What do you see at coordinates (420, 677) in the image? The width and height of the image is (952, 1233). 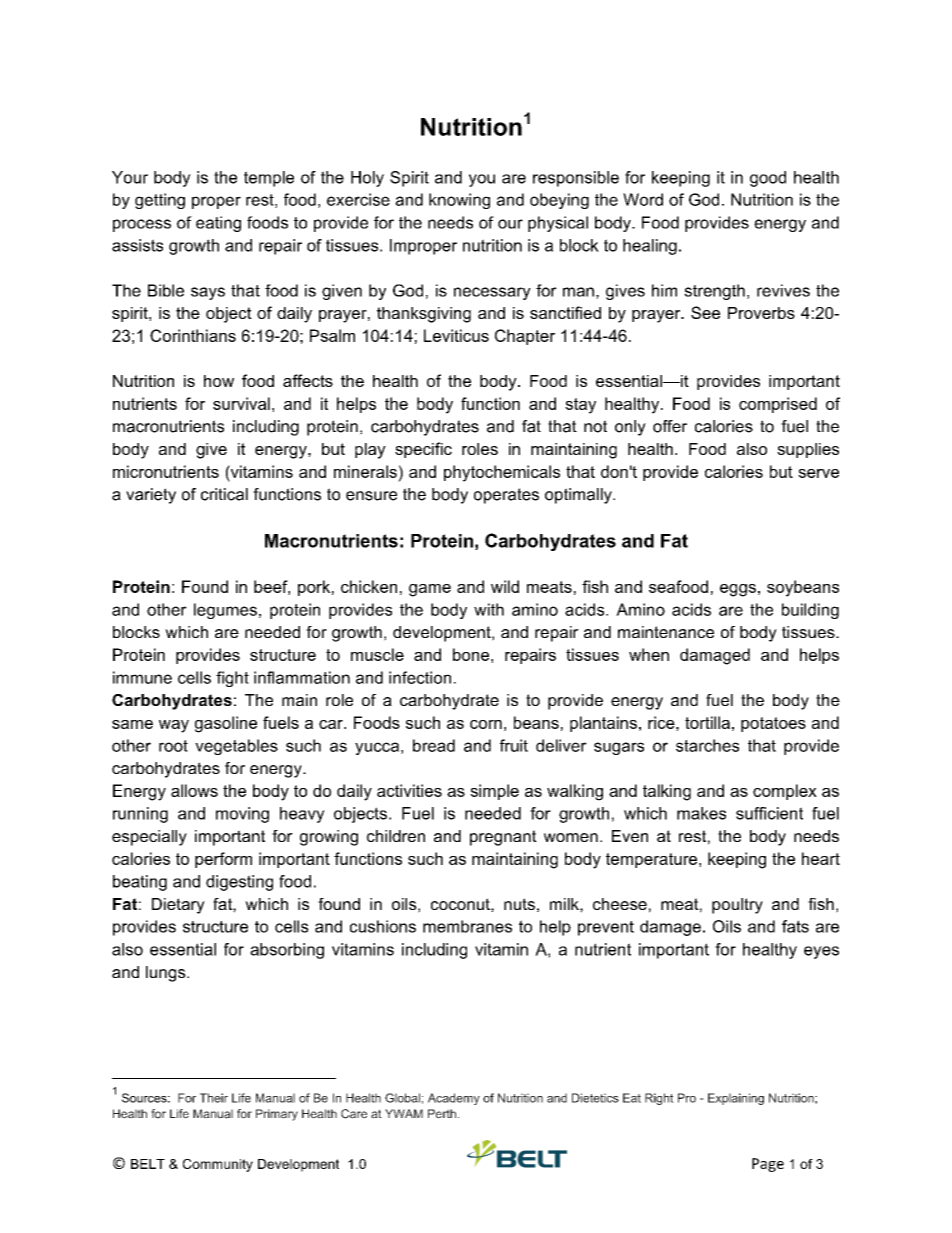 I see `infection` at bounding box center [420, 677].
